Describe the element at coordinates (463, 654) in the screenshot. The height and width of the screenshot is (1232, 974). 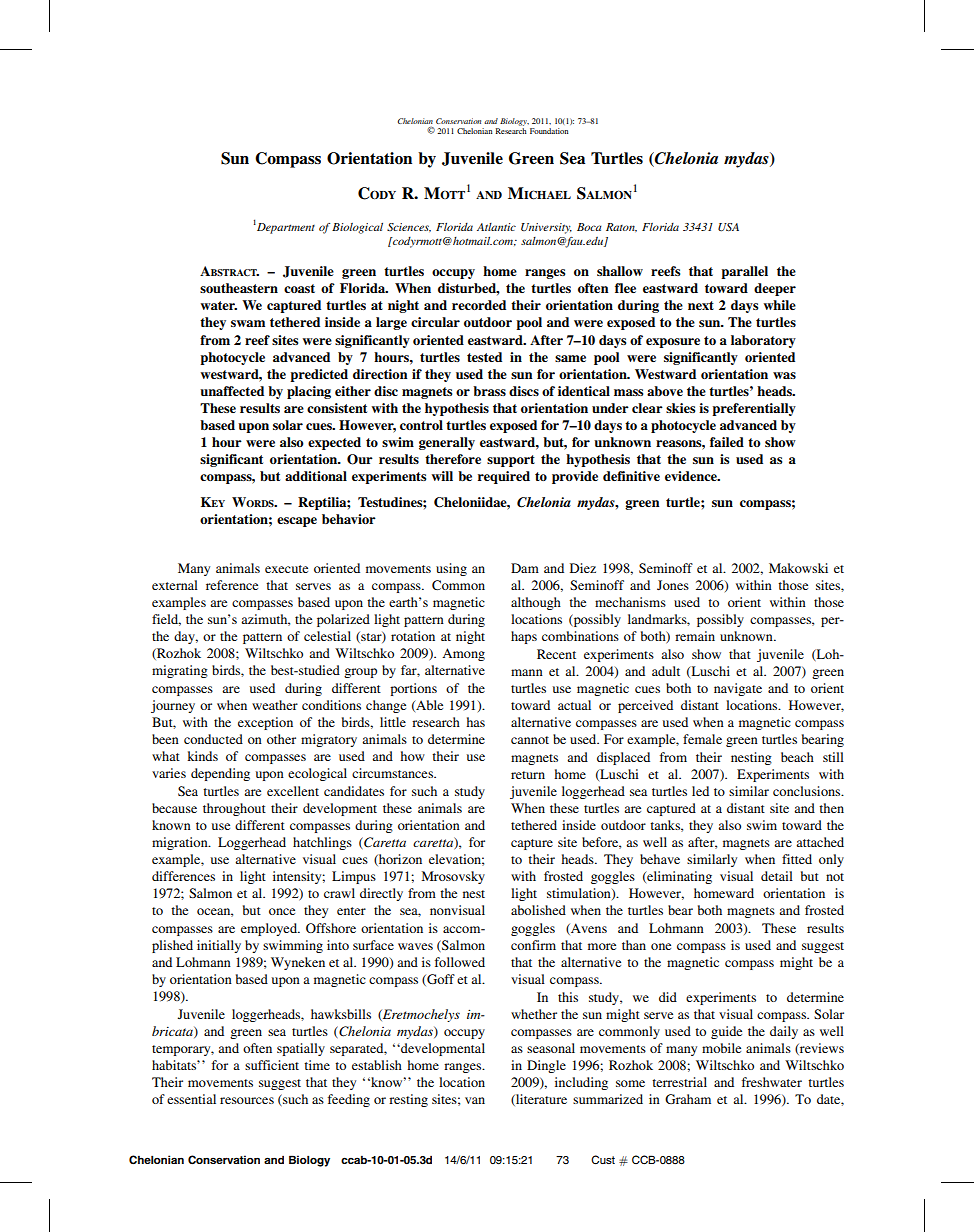
I see `Among` at that location.
